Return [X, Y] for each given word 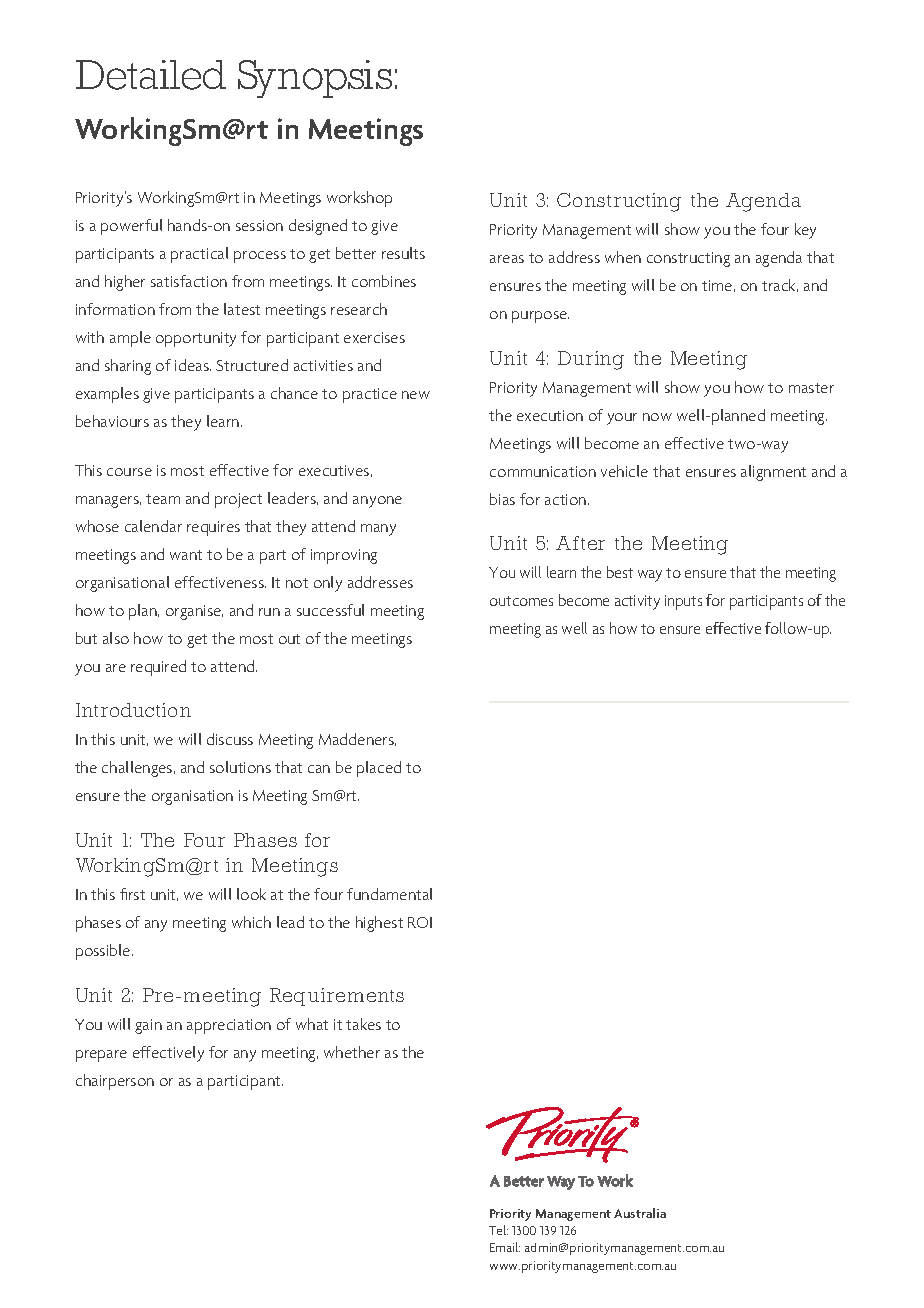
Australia [640, 1213]
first [132, 894]
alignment [773, 473]
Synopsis [315, 79]
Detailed [151, 75]
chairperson [115, 1082]
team [163, 499]
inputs [683, 602]
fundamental [389, 894]
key [805, 231]
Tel [498, 1230]
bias [502, 499]
